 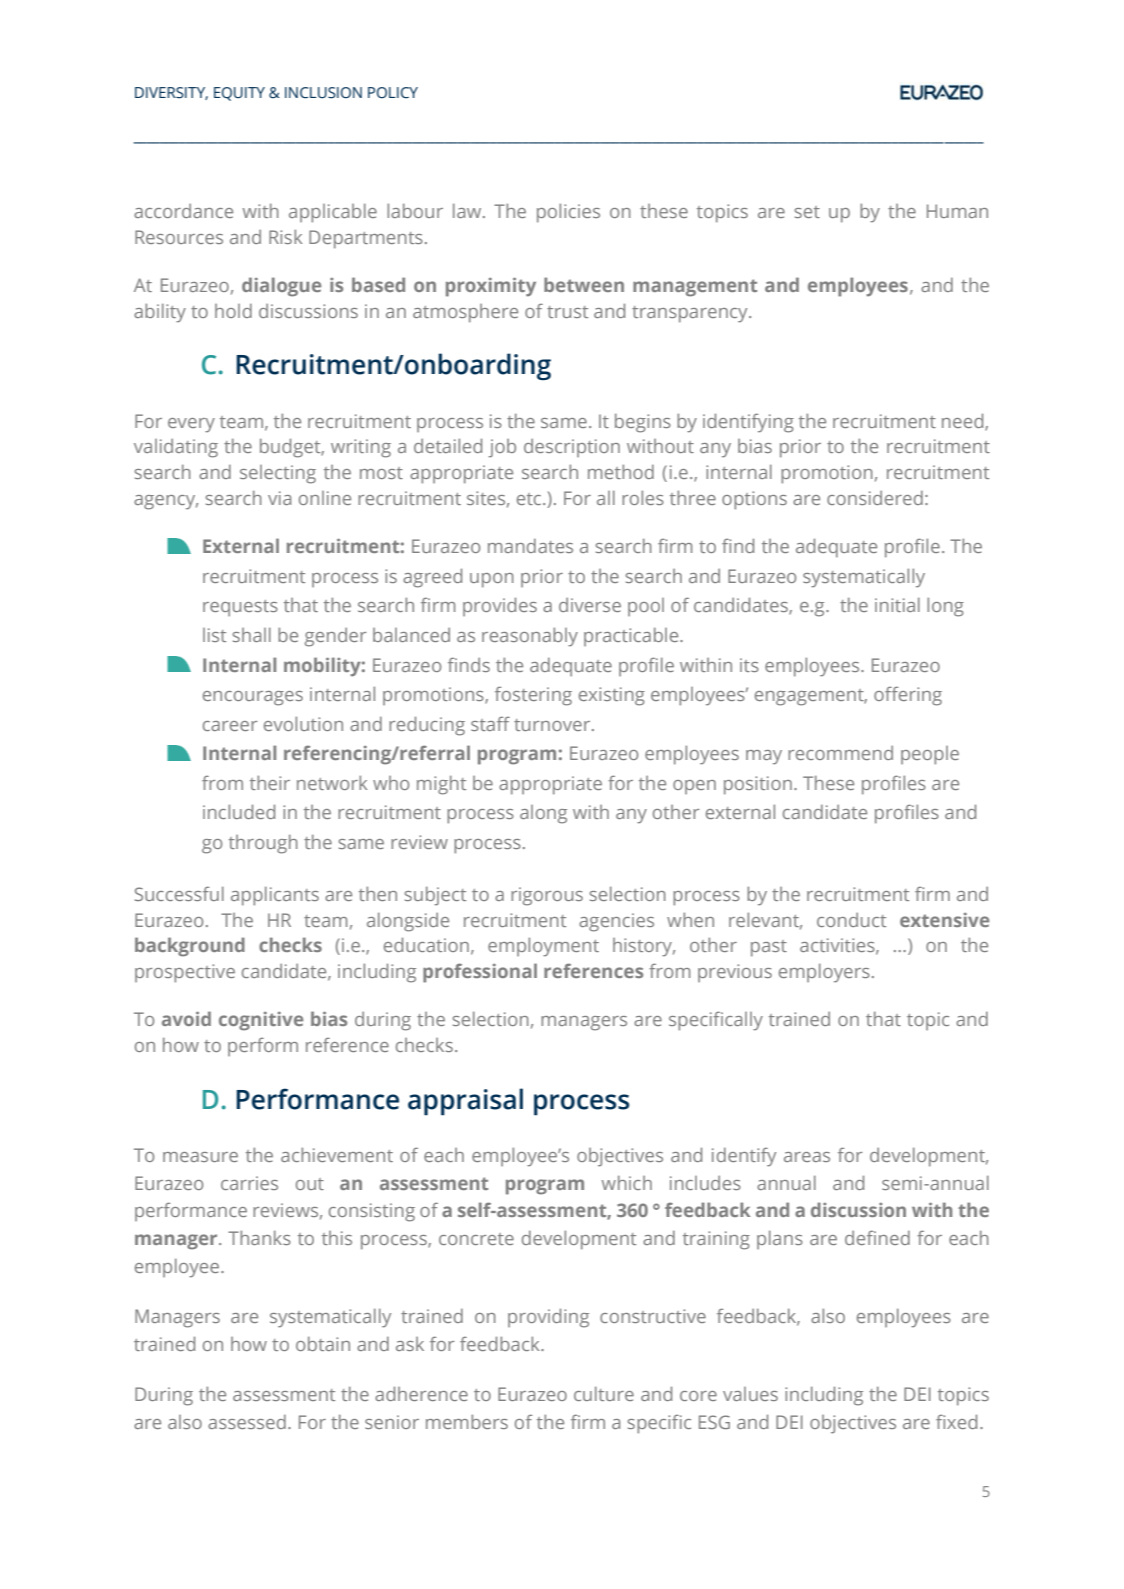 I want to click on considered, so click(x=875, y=498).
